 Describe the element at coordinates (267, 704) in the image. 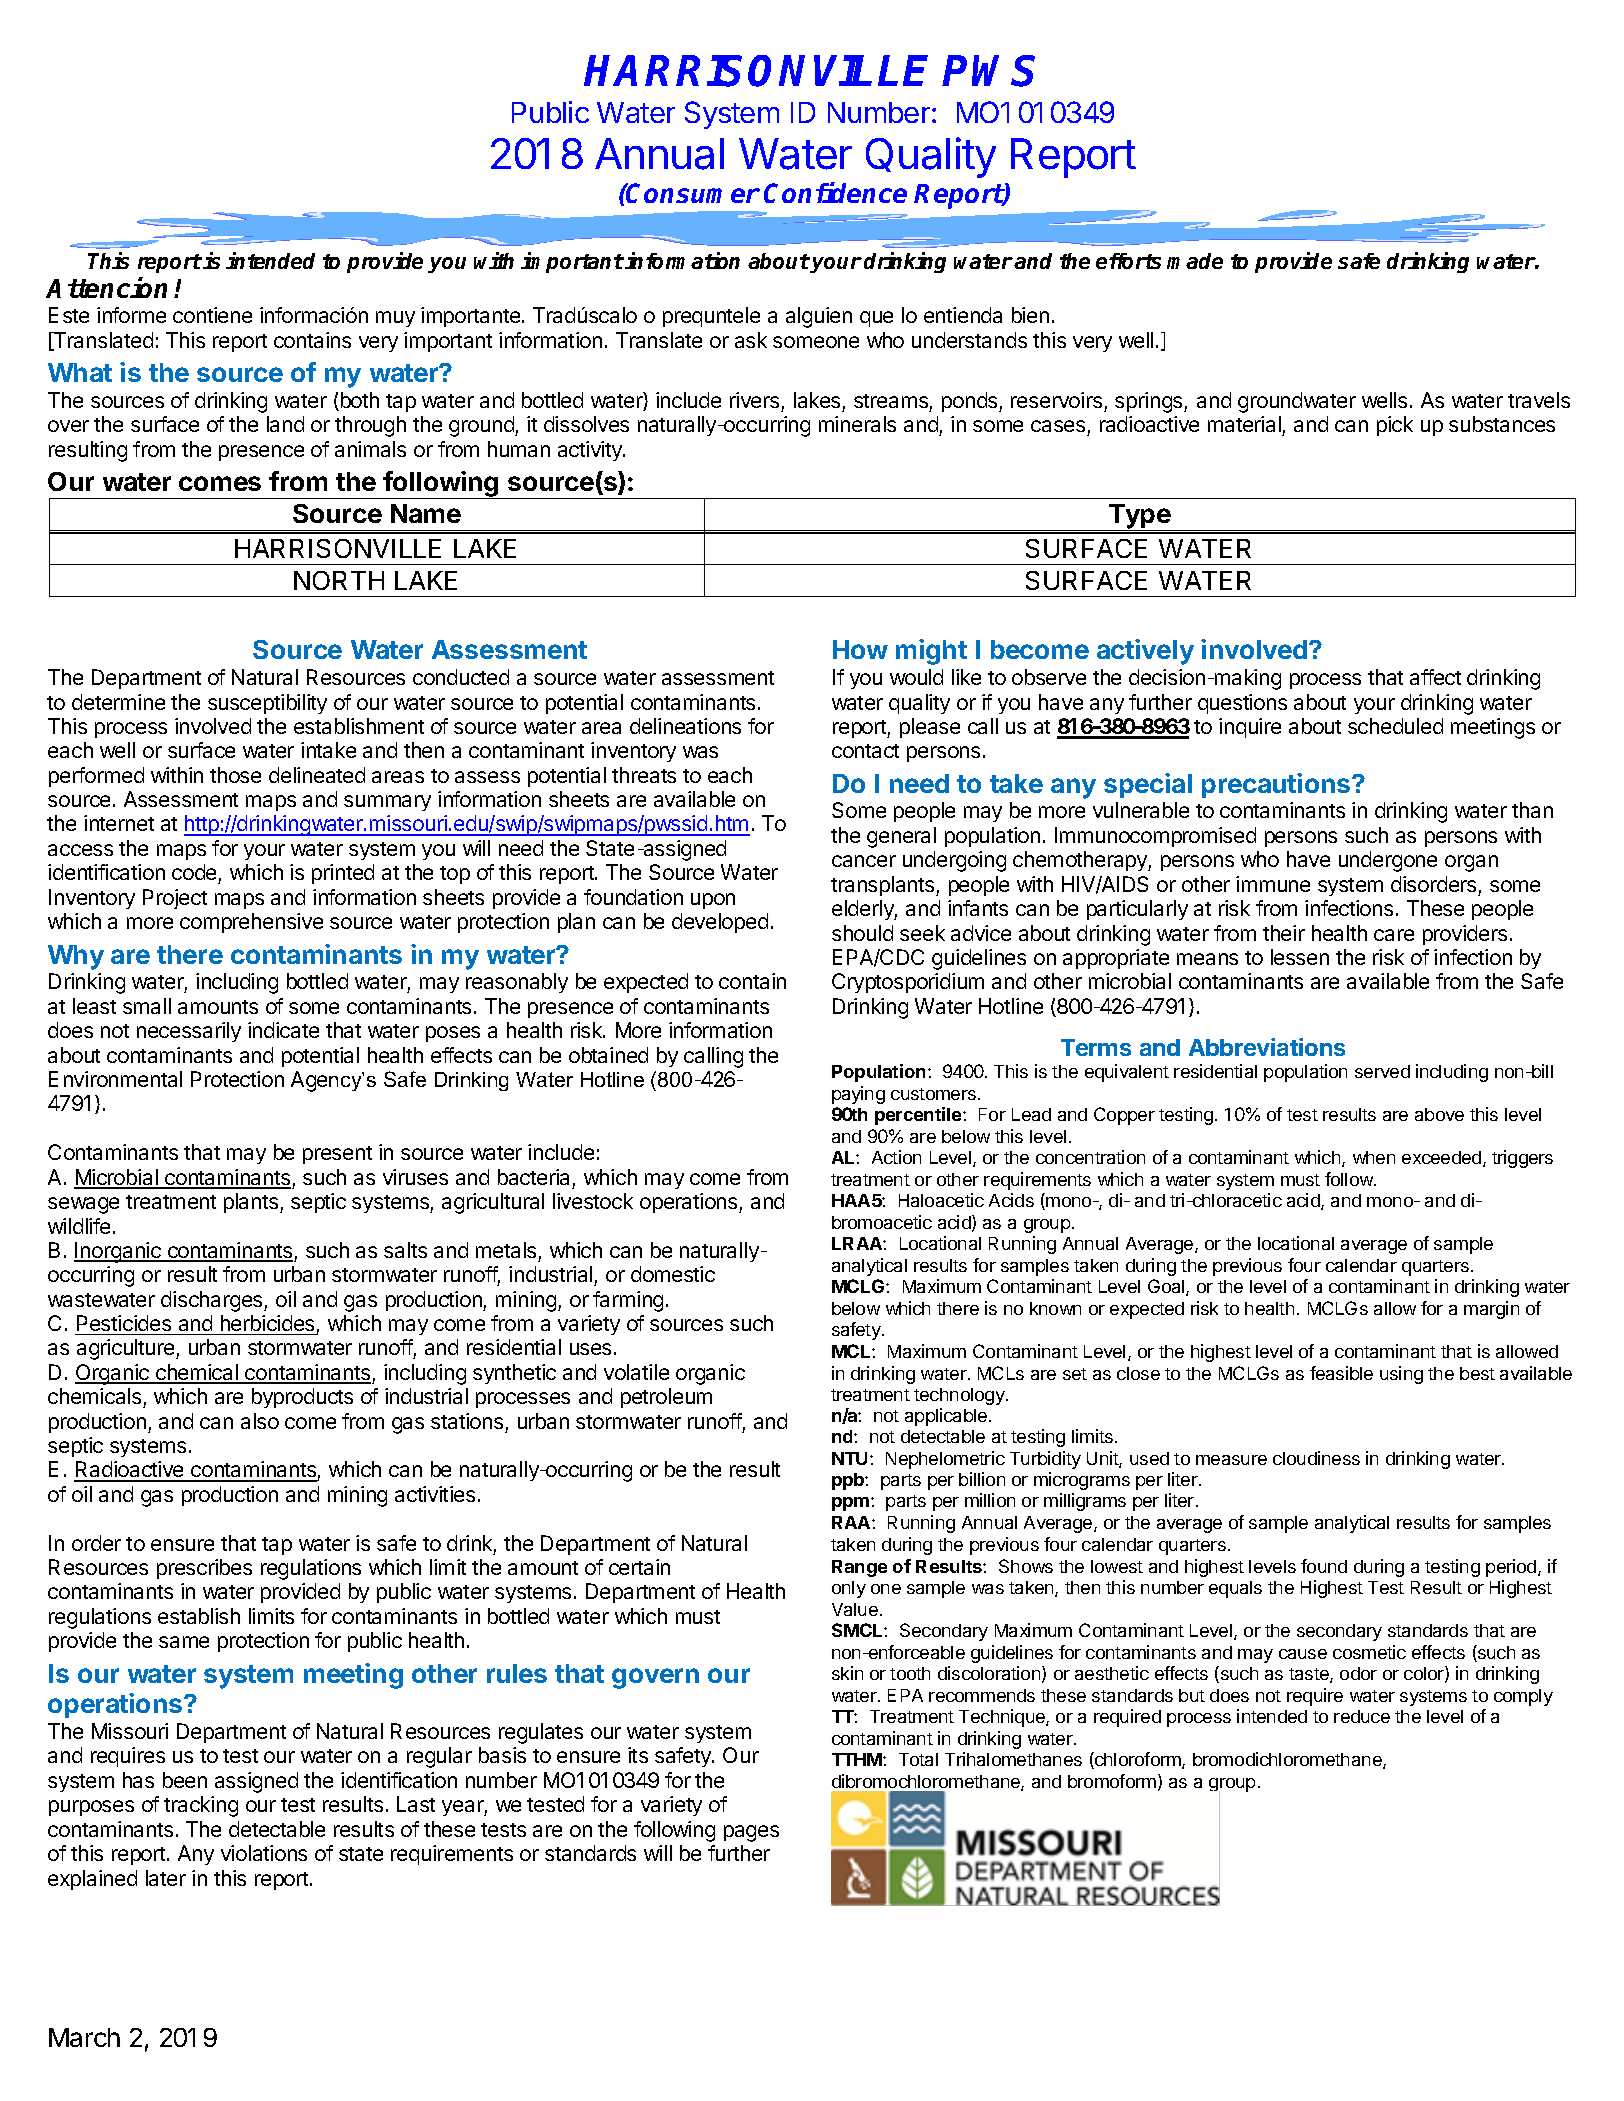

I see `susceptibility` at that location.
